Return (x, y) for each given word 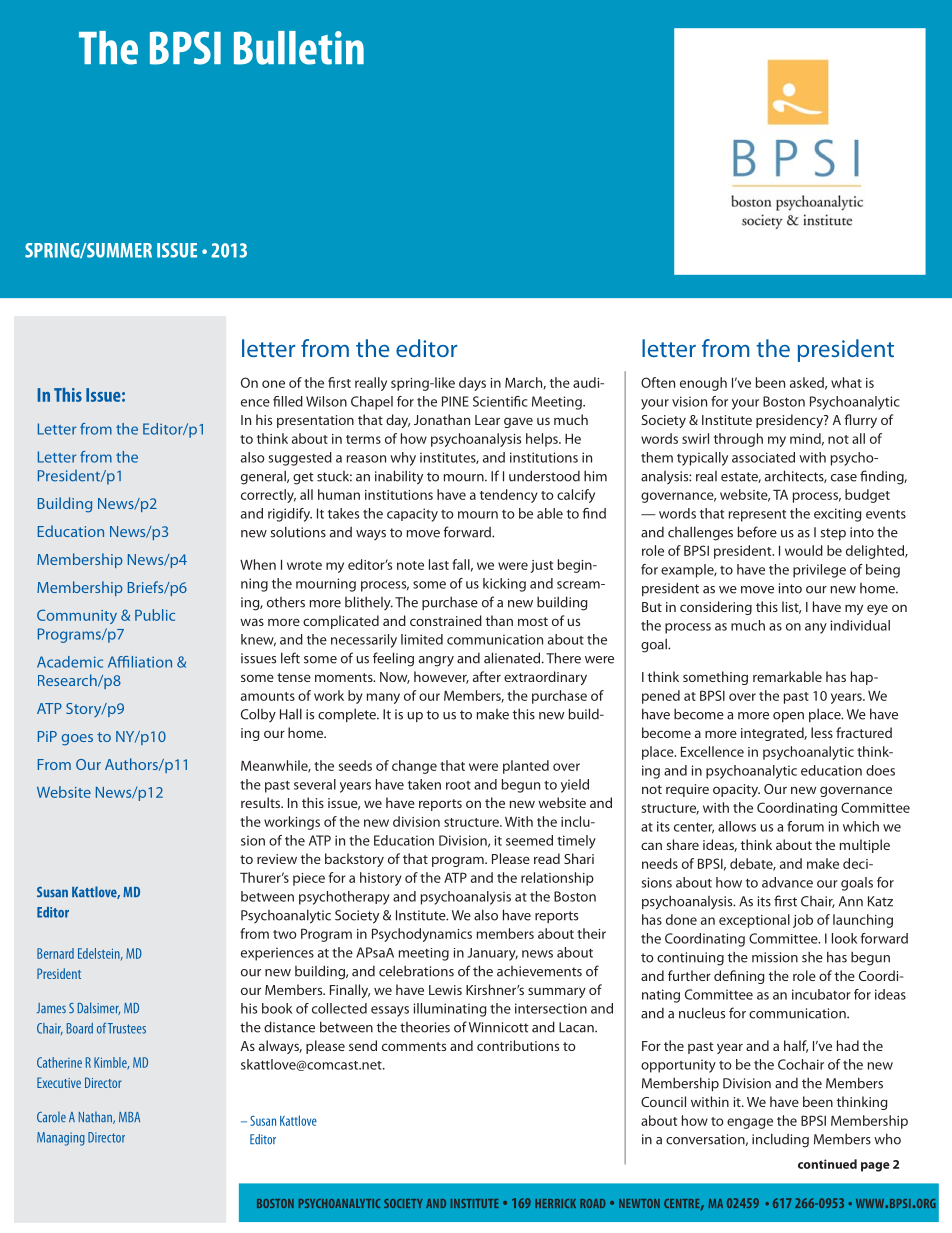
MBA (129, 1117)
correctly (268, 496)
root (458, 785)
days (472, 384)
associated (763, 457)
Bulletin (299, 48)
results (262, 802)
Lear (487, 420)
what (846, 382)
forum (805, 826)
